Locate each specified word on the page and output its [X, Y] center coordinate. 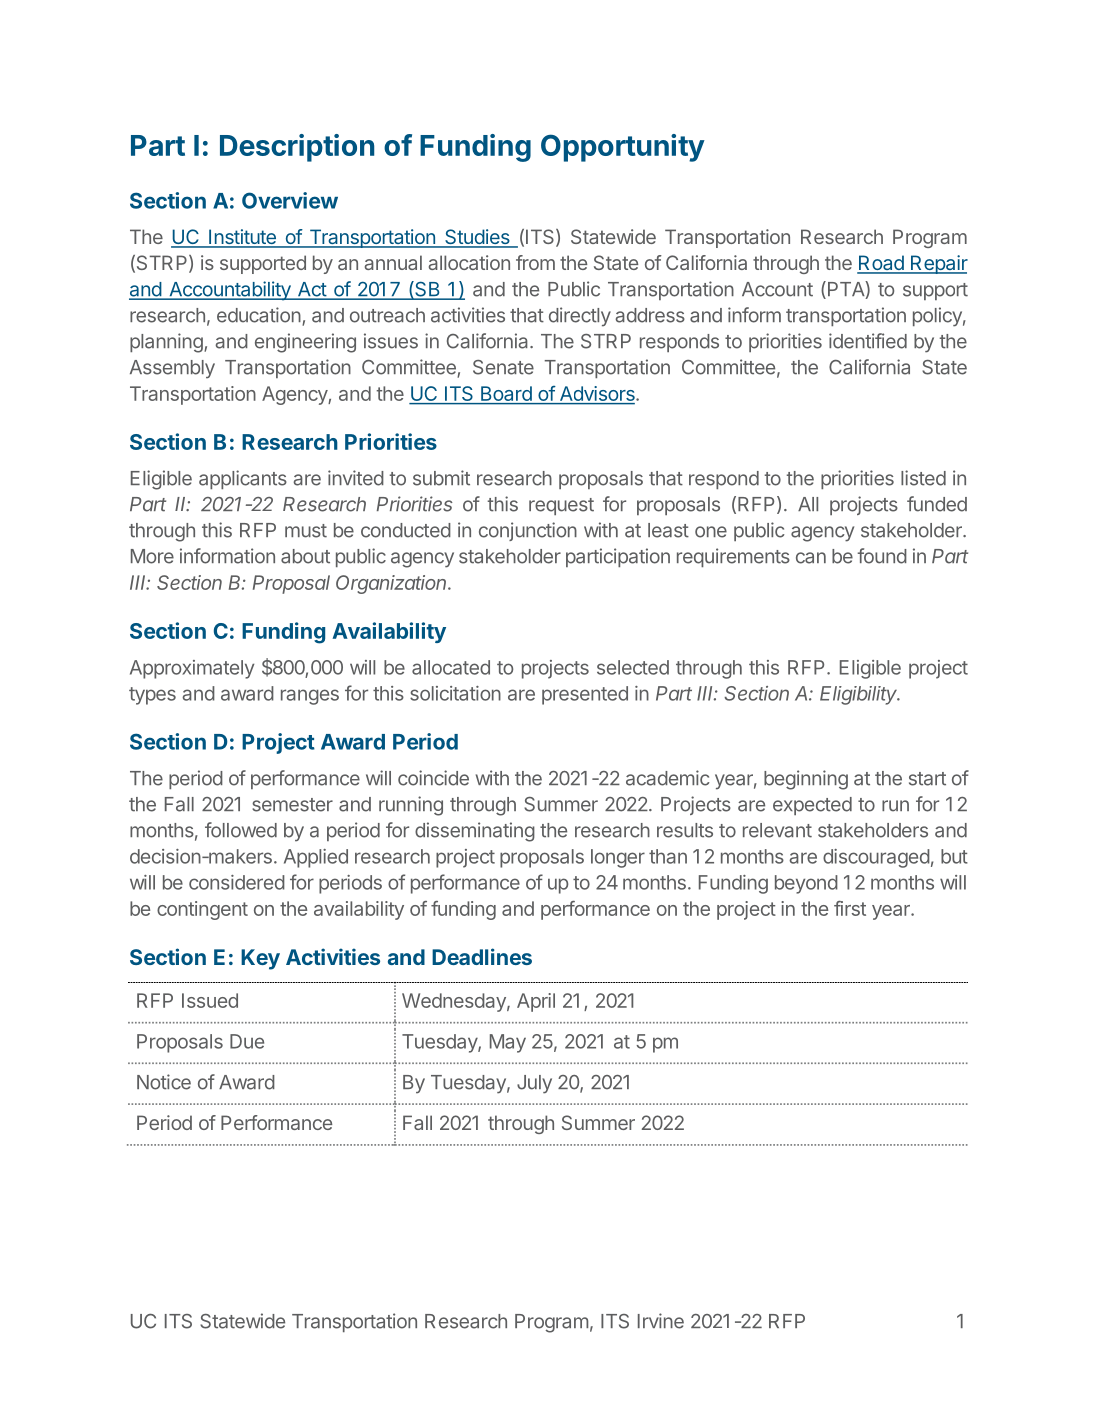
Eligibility [860, 695]
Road [881, 264]
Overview [290, 200]
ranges [310, 697]
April [536, 1002]
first [850, 908]
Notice [164, 1082]
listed [923, 478]
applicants [243, 479]
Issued [210, 1000]
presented [585, 695]
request [561, 506]
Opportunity [623, 148]
